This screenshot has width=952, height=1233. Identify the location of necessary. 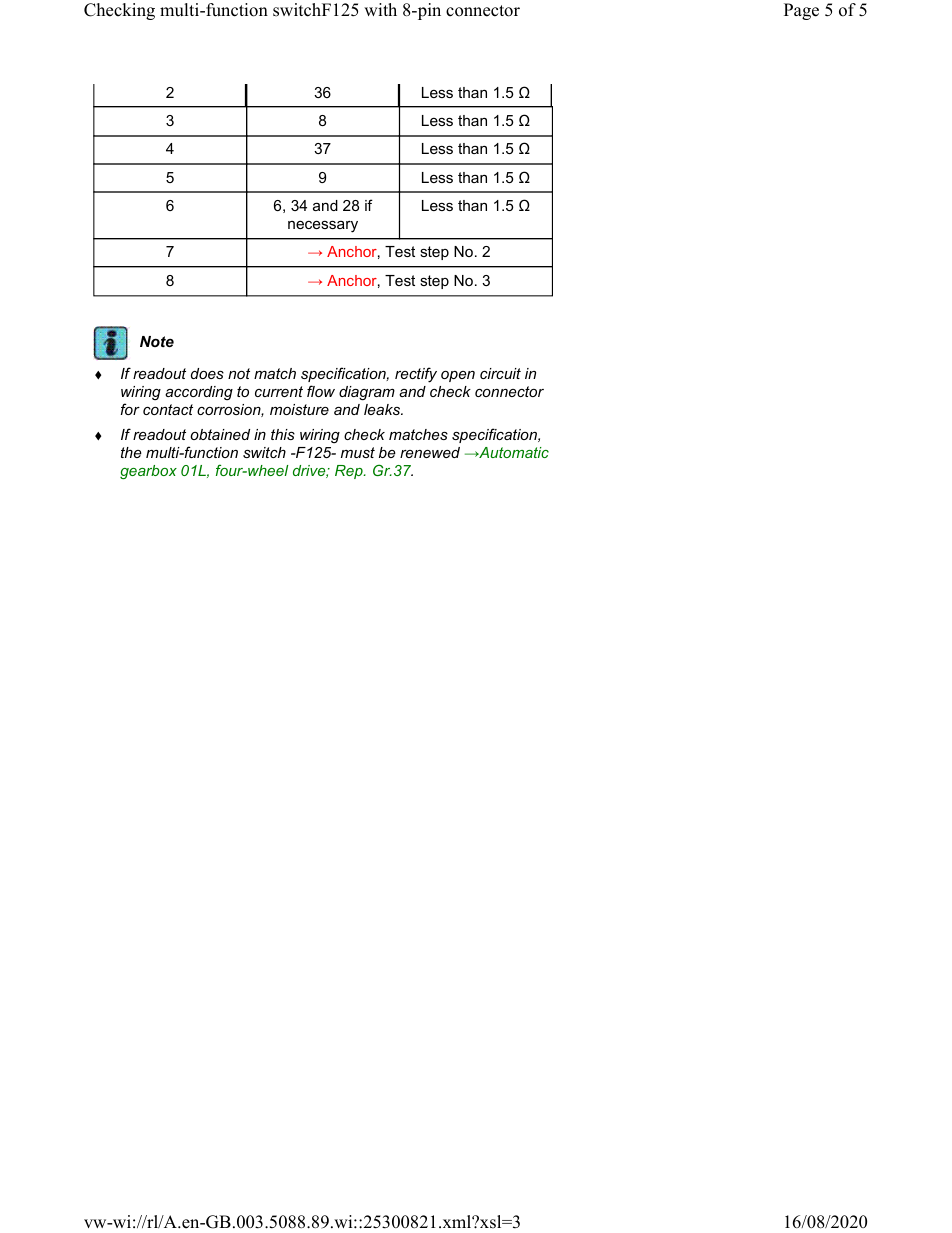
(323, 226).
